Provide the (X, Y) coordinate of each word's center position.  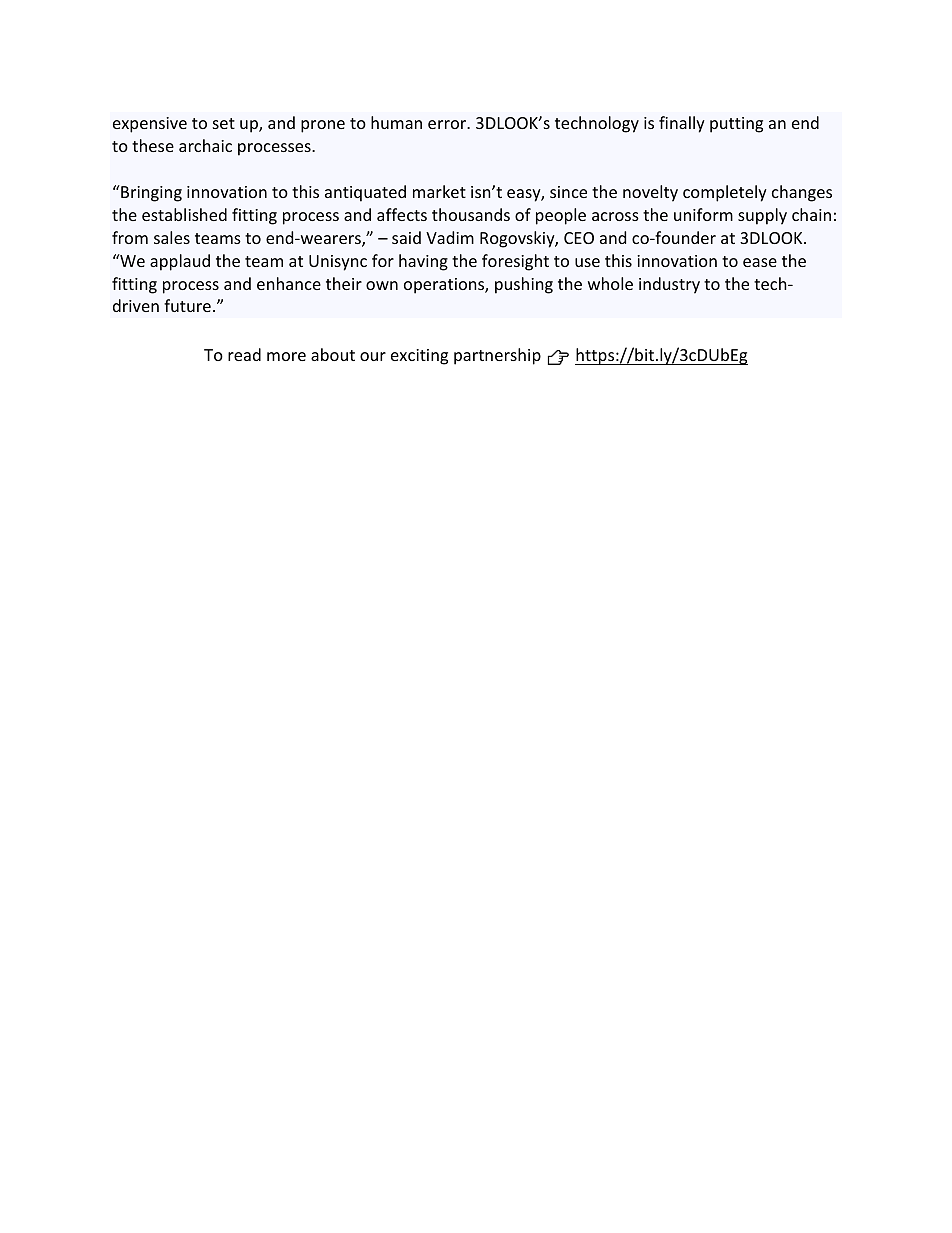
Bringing (150, 193)
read (244, 354)
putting (736, 125)
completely (725, 193)
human (396, 122)
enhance (289, 283)
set (224, 123)
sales (172, 237)
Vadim (450, 237)
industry (669, 285)
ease (760, 262)
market (439, 191)
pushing (524, 285)
